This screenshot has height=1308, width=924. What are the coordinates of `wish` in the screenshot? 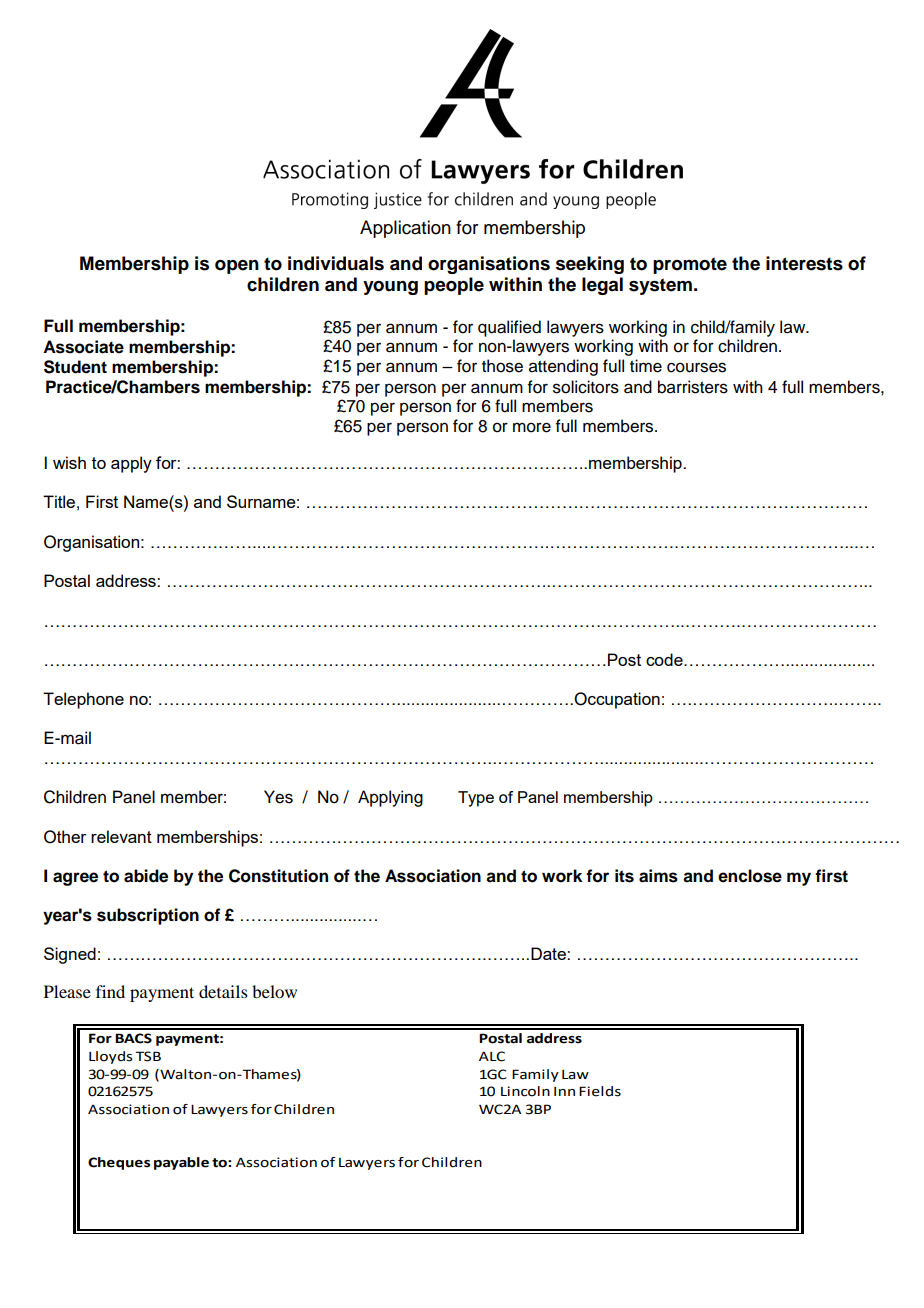 It's located at (69, 462).
